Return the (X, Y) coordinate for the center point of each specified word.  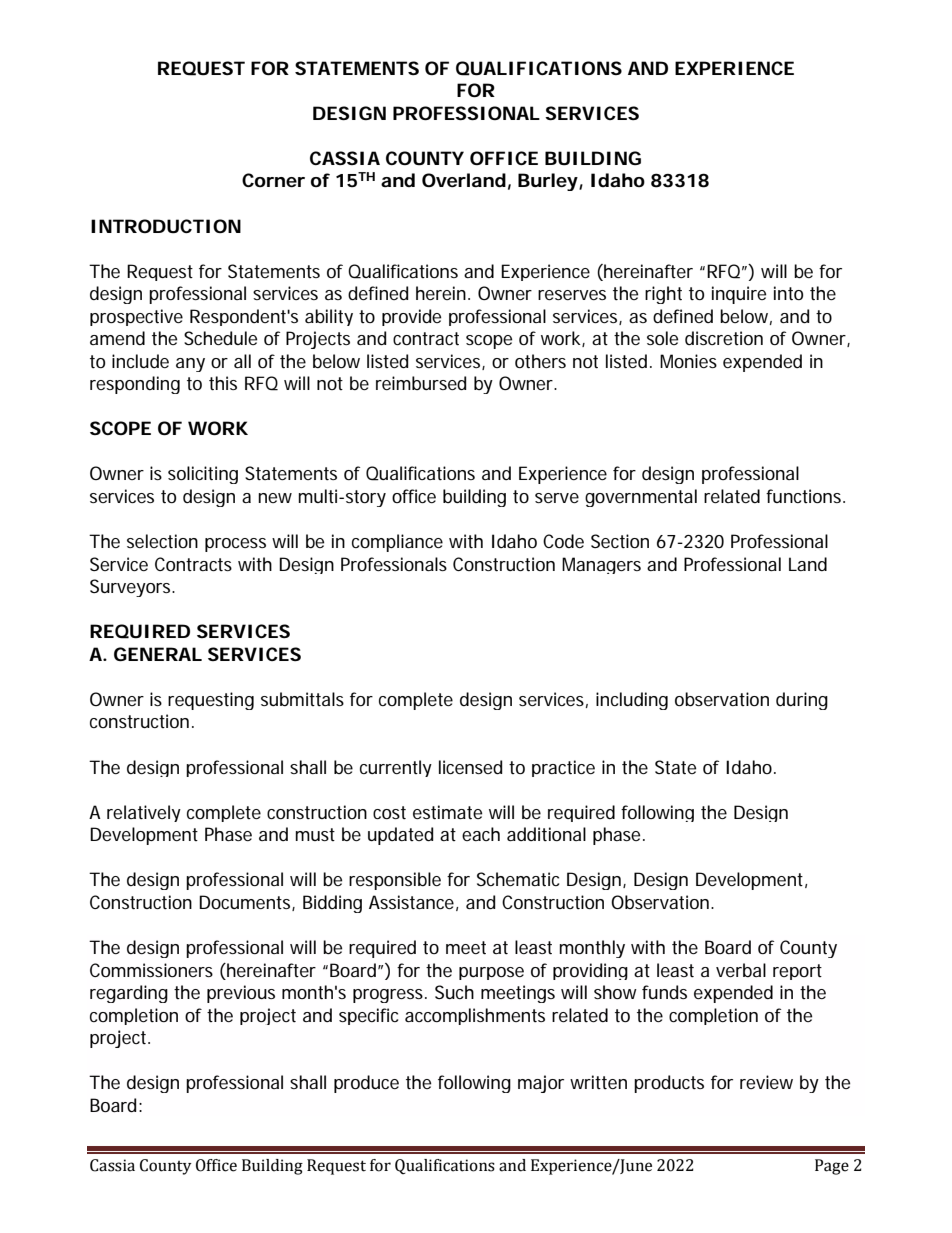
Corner (273, 180)
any (190, 365)
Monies (688, 361)
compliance (397, 543)
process (235, 545)
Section (620, 541)
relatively (144, 813)
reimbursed (421, 383)
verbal (741, 970)
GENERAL (158, 654)
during (802, 701)
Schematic (518, 879)
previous (241, 994)
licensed (470, 767)
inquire (739, 295)
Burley (548, 182)
